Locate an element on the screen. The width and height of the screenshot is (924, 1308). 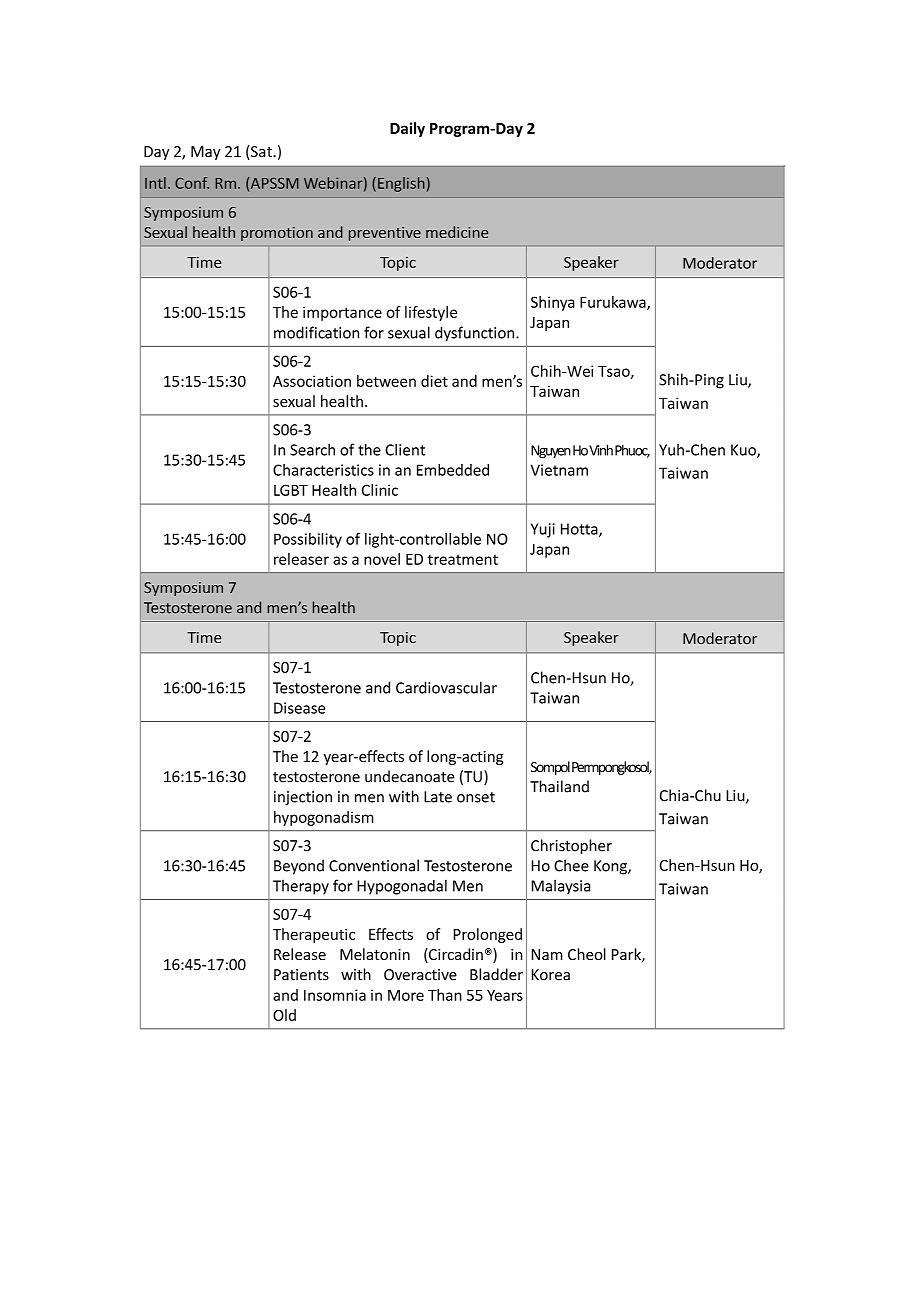
Association is located at coordinates (312, 381).
